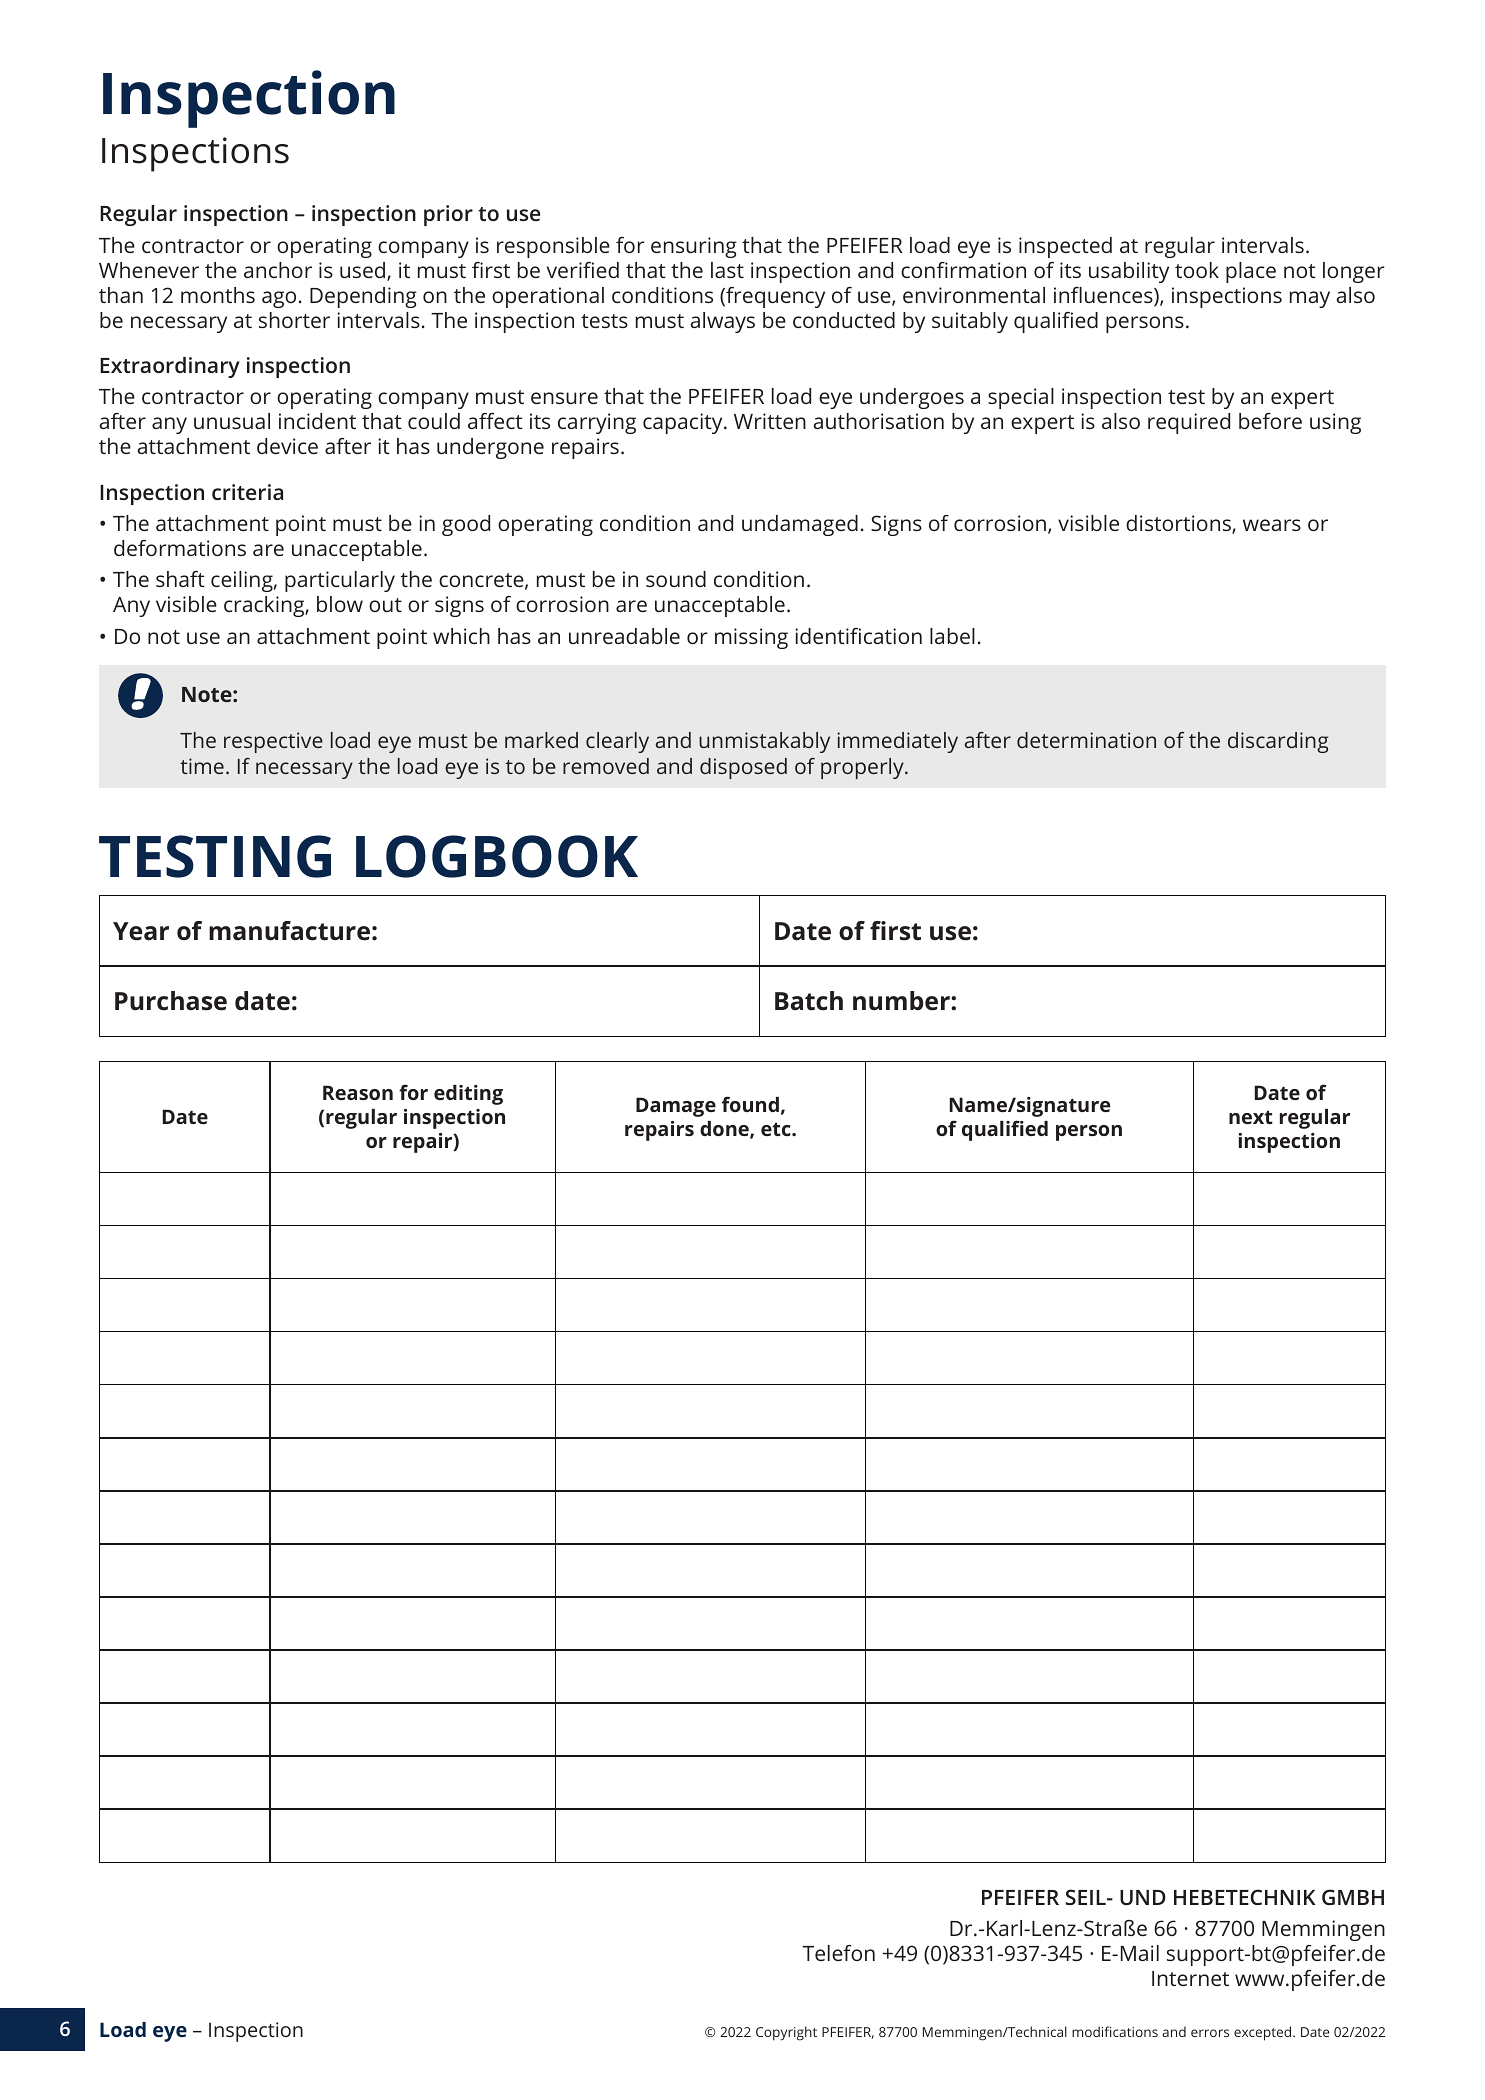 Image resolution: width=1485 pixels, height=2100 pixels. I want to click on Telefon, so click(838, 1953).
